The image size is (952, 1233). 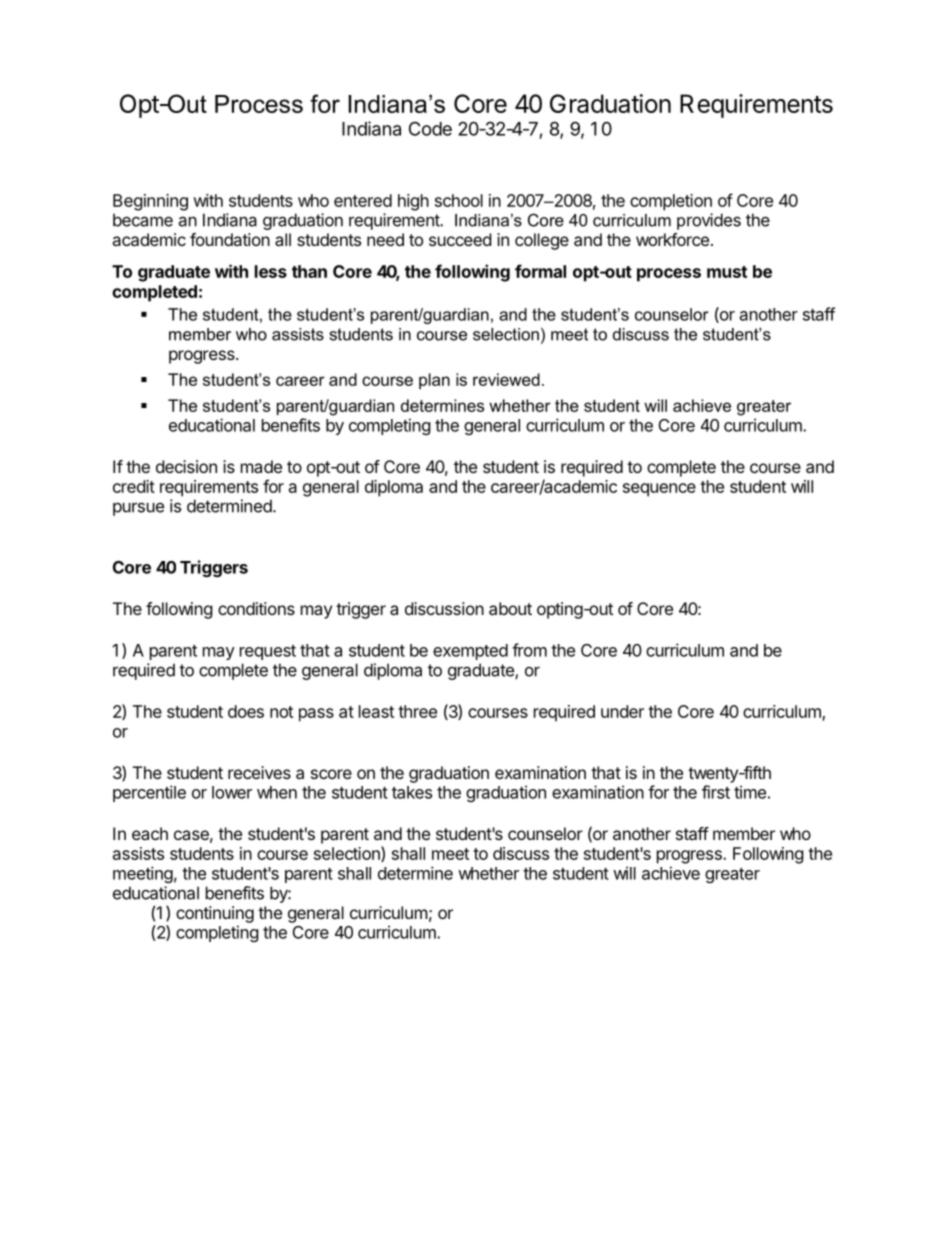 What do you see at coordinates (215, 914) in the screenshot?
I see `continuing` at bounding box center [215, 914].
